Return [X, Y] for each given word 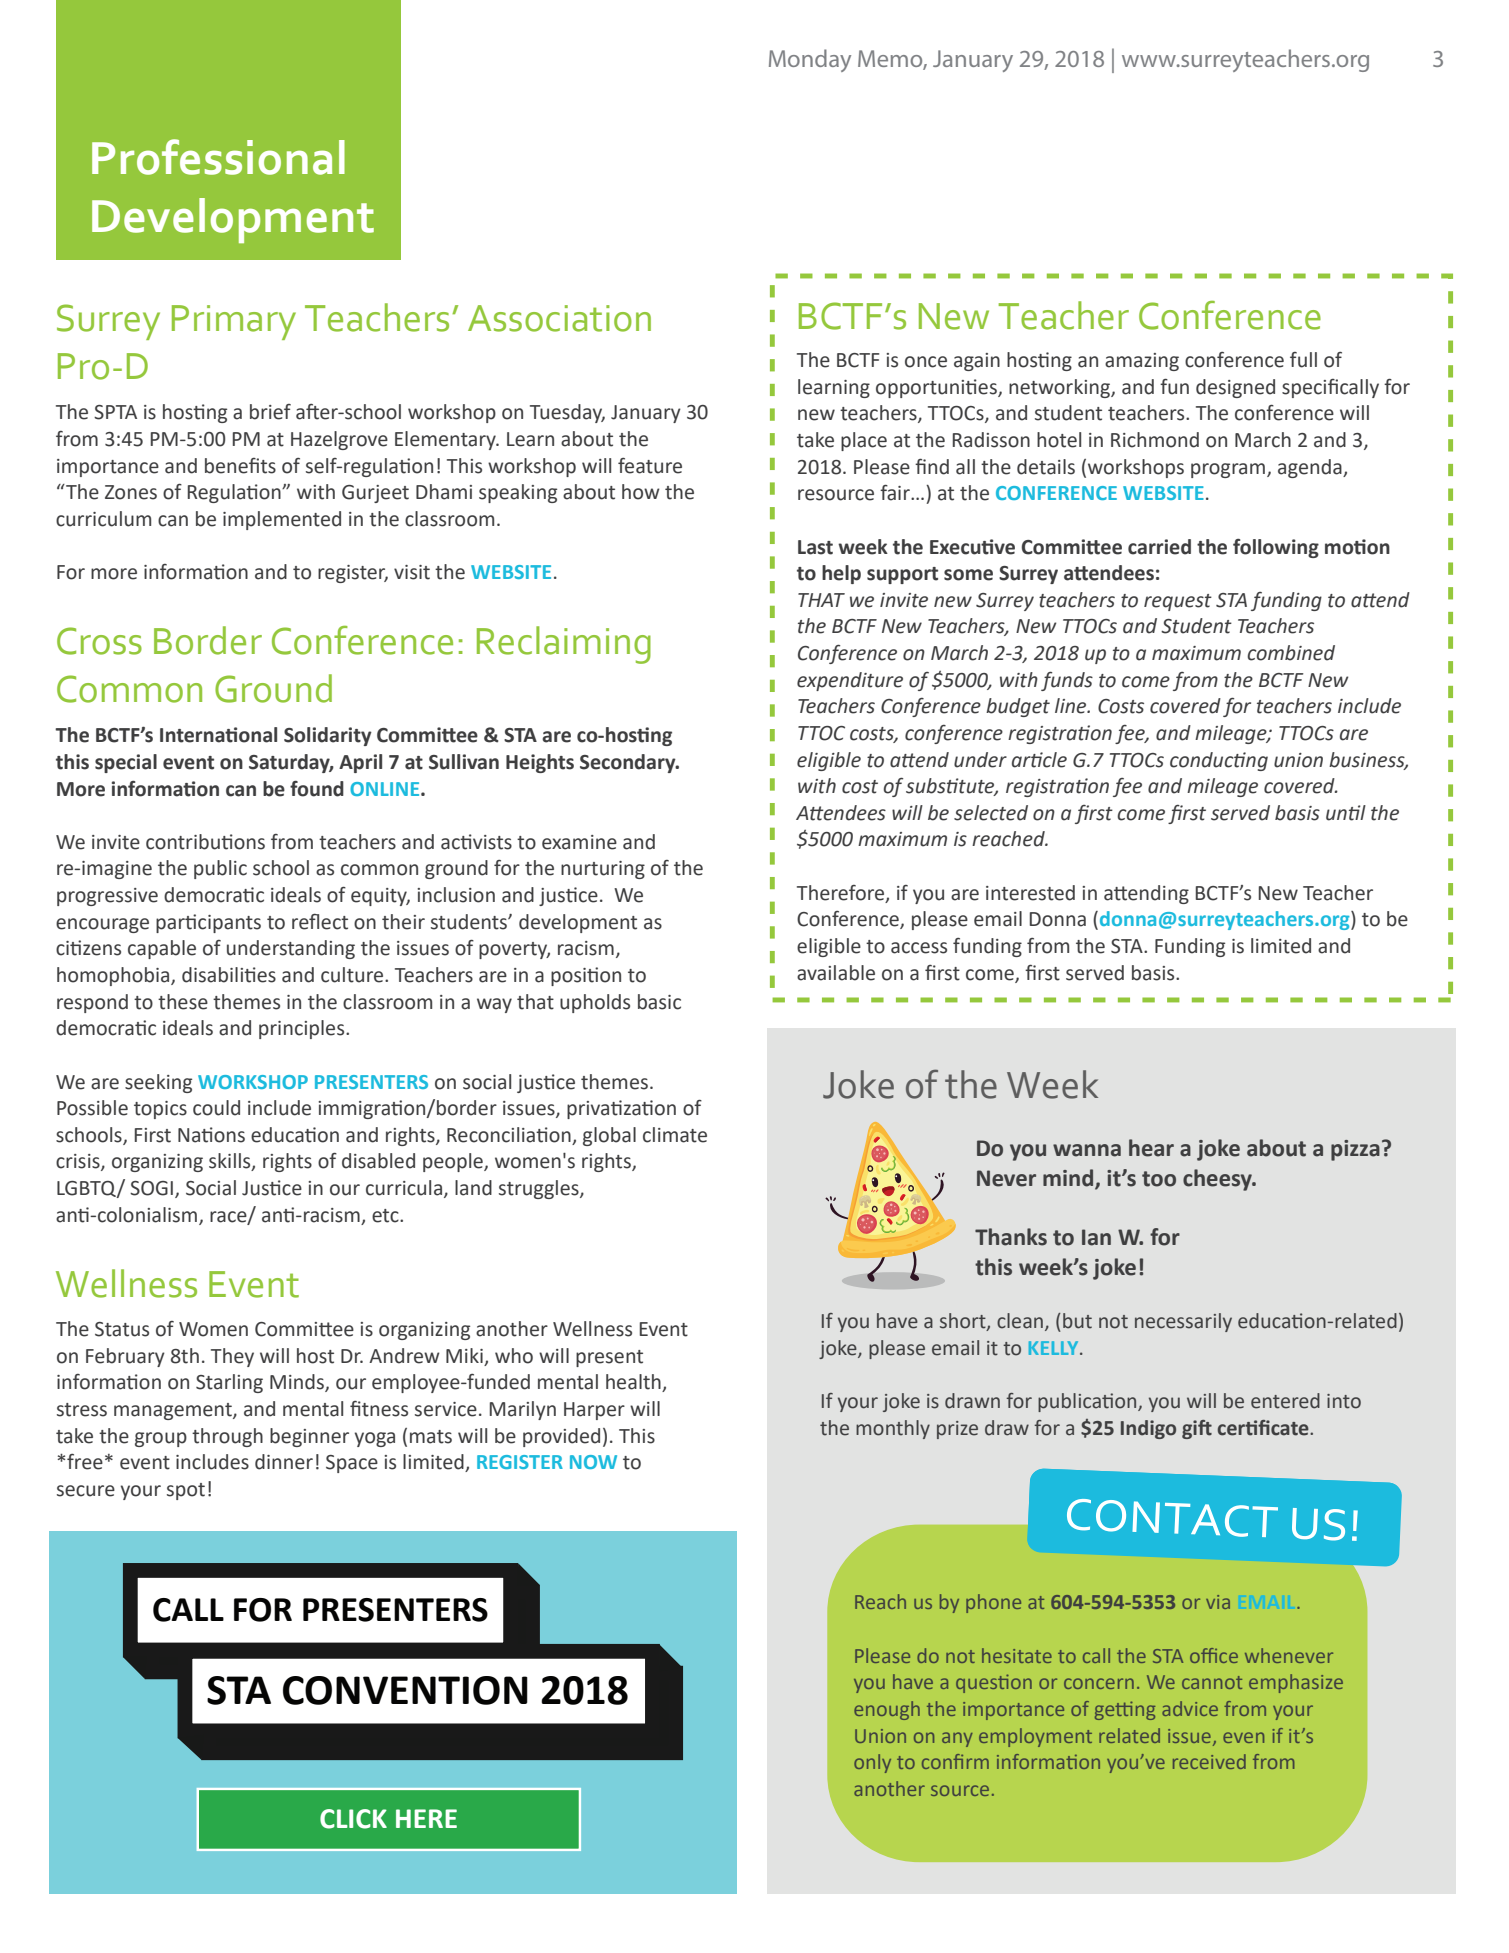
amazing [1142, 362]
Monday [810, 60]
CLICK [353, 1819]
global [609, 1136]
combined [1291, 653]
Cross [99, 641]
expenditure [850, 681]
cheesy [1218, 1180]
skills [231, 1162]
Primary [234, 322]
